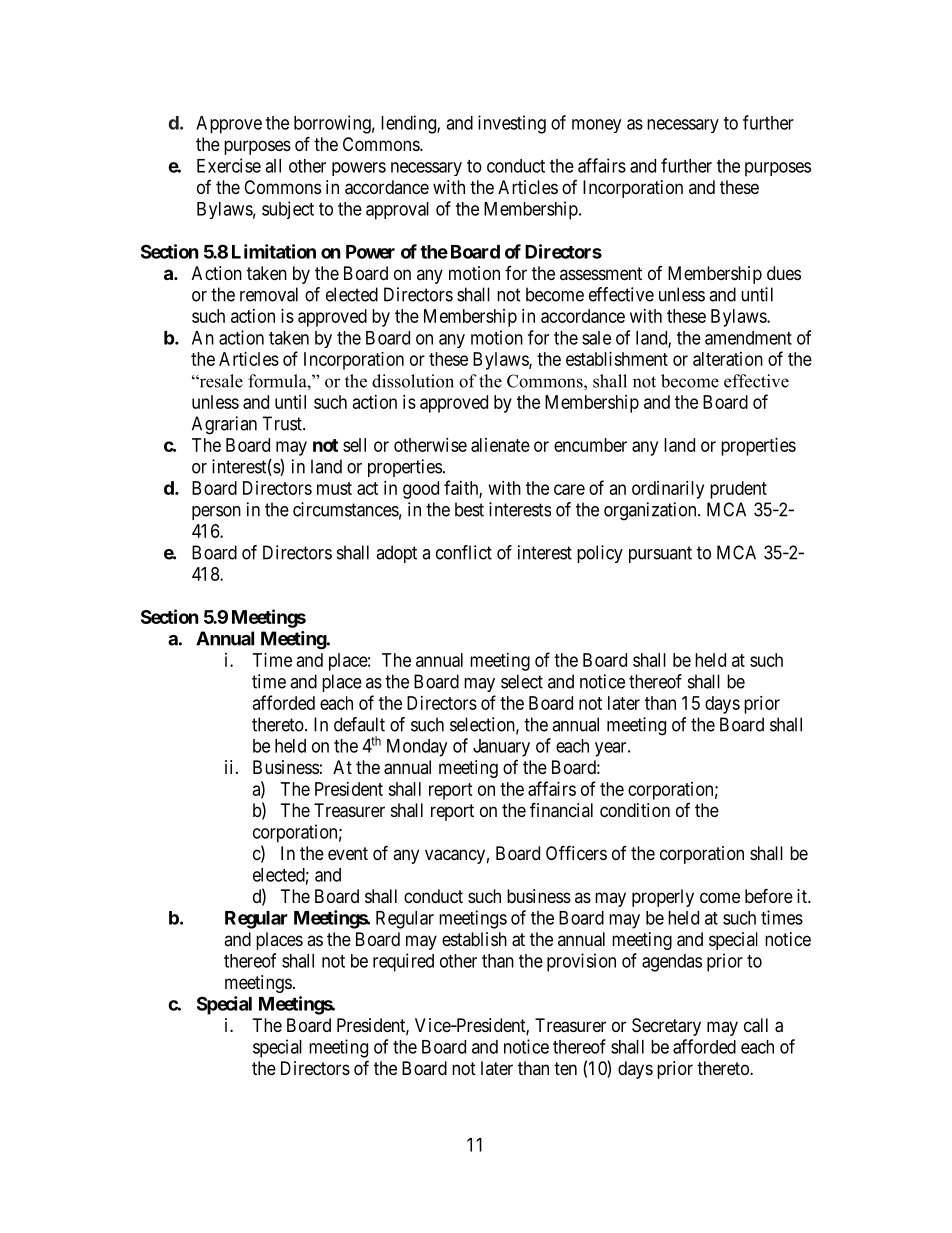 This page has height=1233, width=952. I want to click on pursuant, so click(660, 554).
